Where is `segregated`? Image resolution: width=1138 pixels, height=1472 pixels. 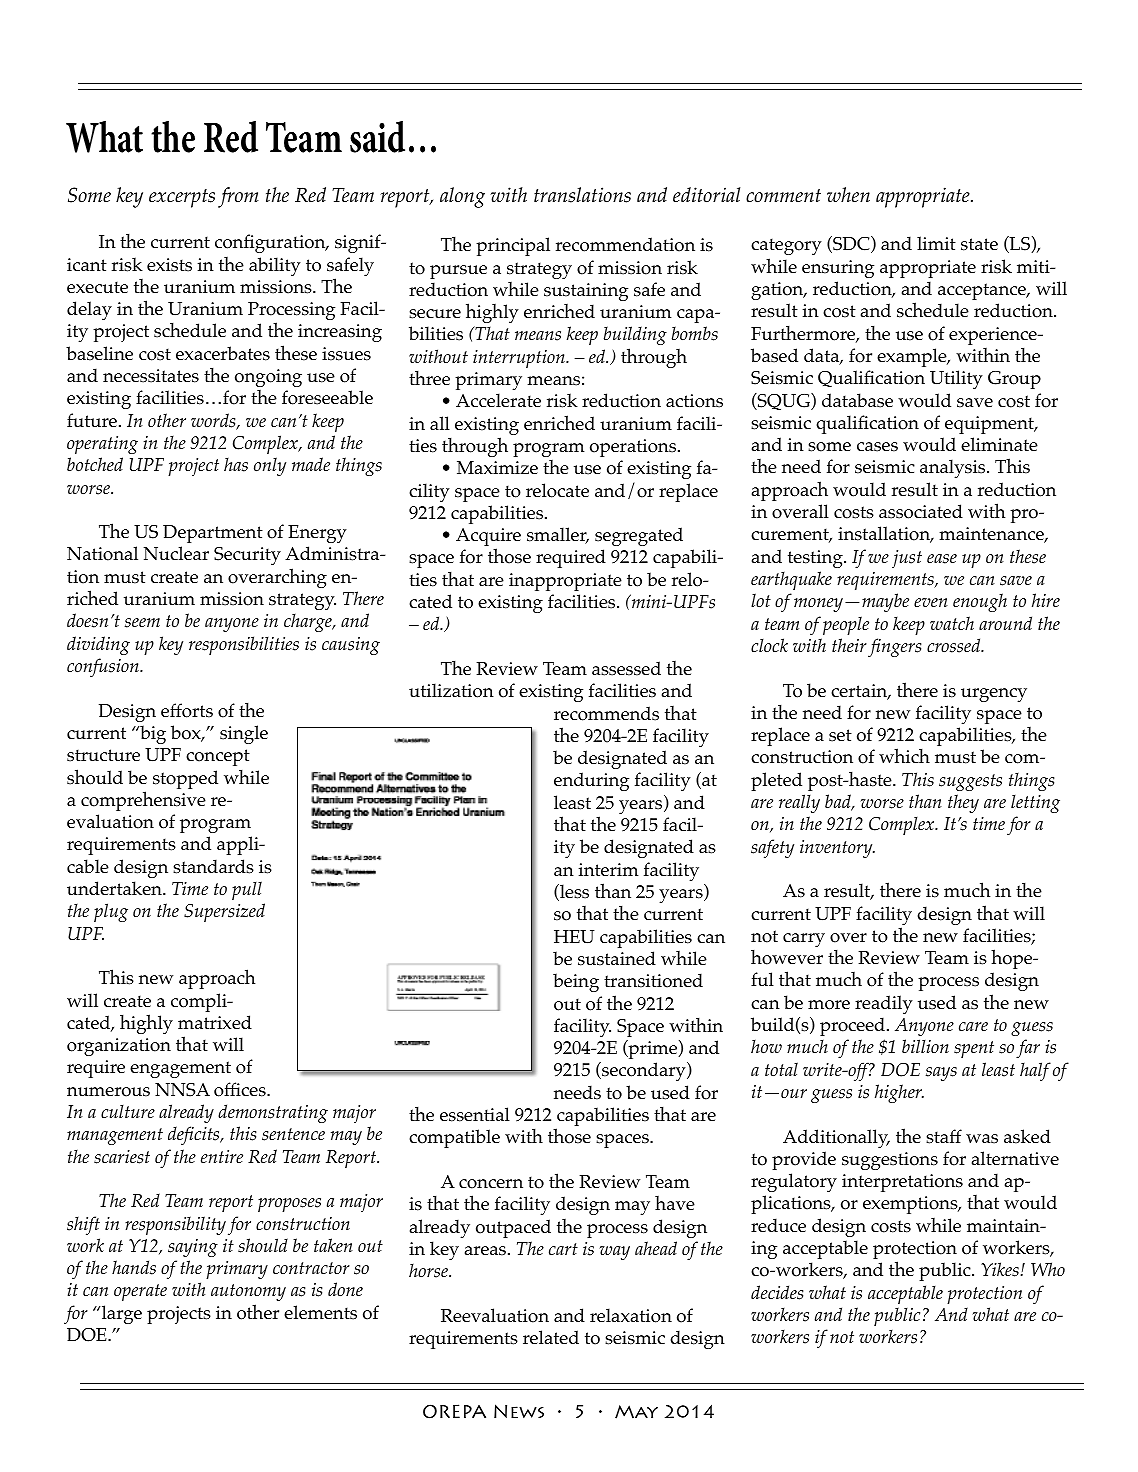 segregated is located at coordinates (639, 536).
